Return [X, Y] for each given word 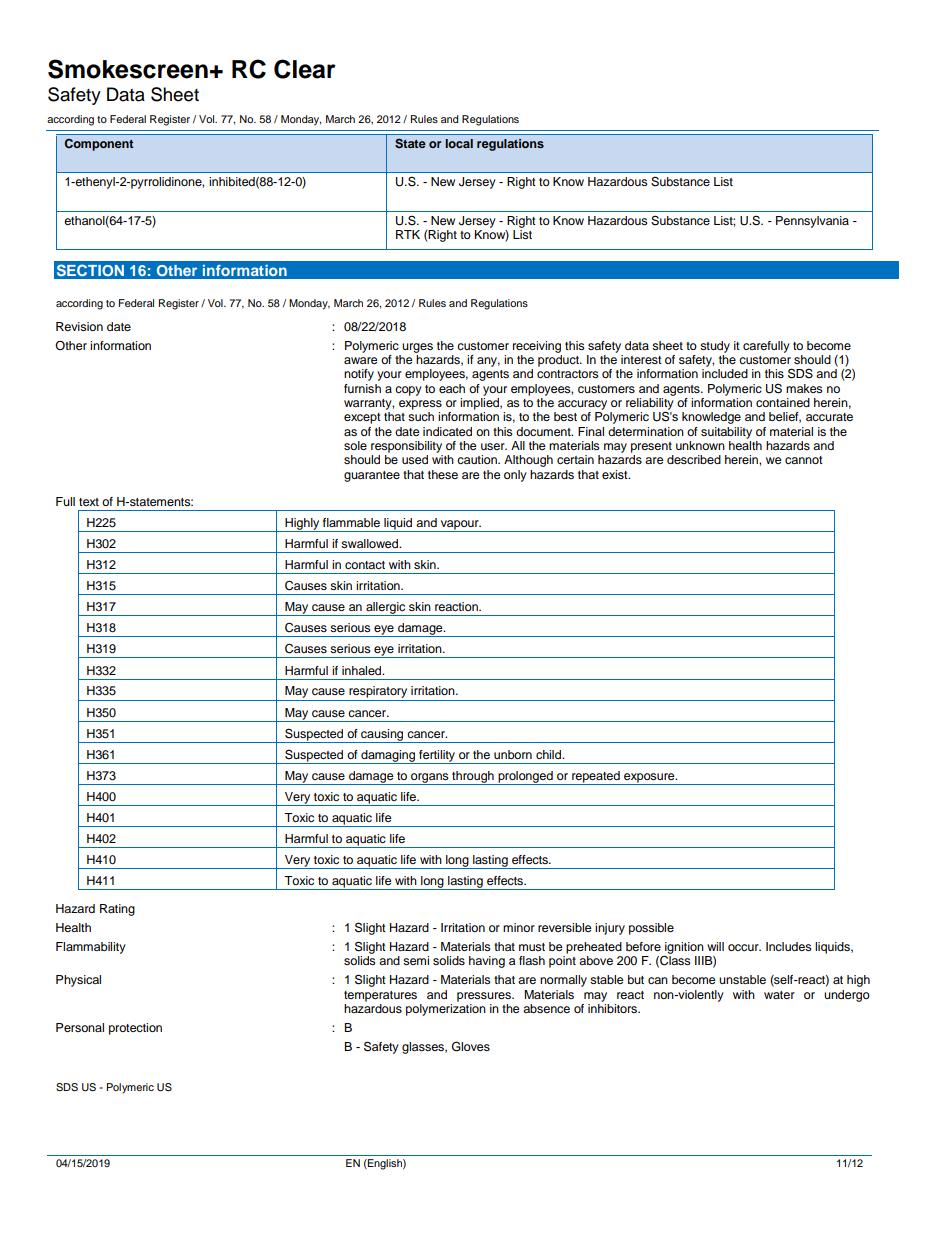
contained [783, 402]
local [459, 143]
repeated [596, 778]
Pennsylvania [812, 222]
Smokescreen [128, 69]
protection [135, 1029]
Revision [79, 326]
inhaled [363, 670]
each [452, 388]
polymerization [446, 1008]
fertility [437, 757]
